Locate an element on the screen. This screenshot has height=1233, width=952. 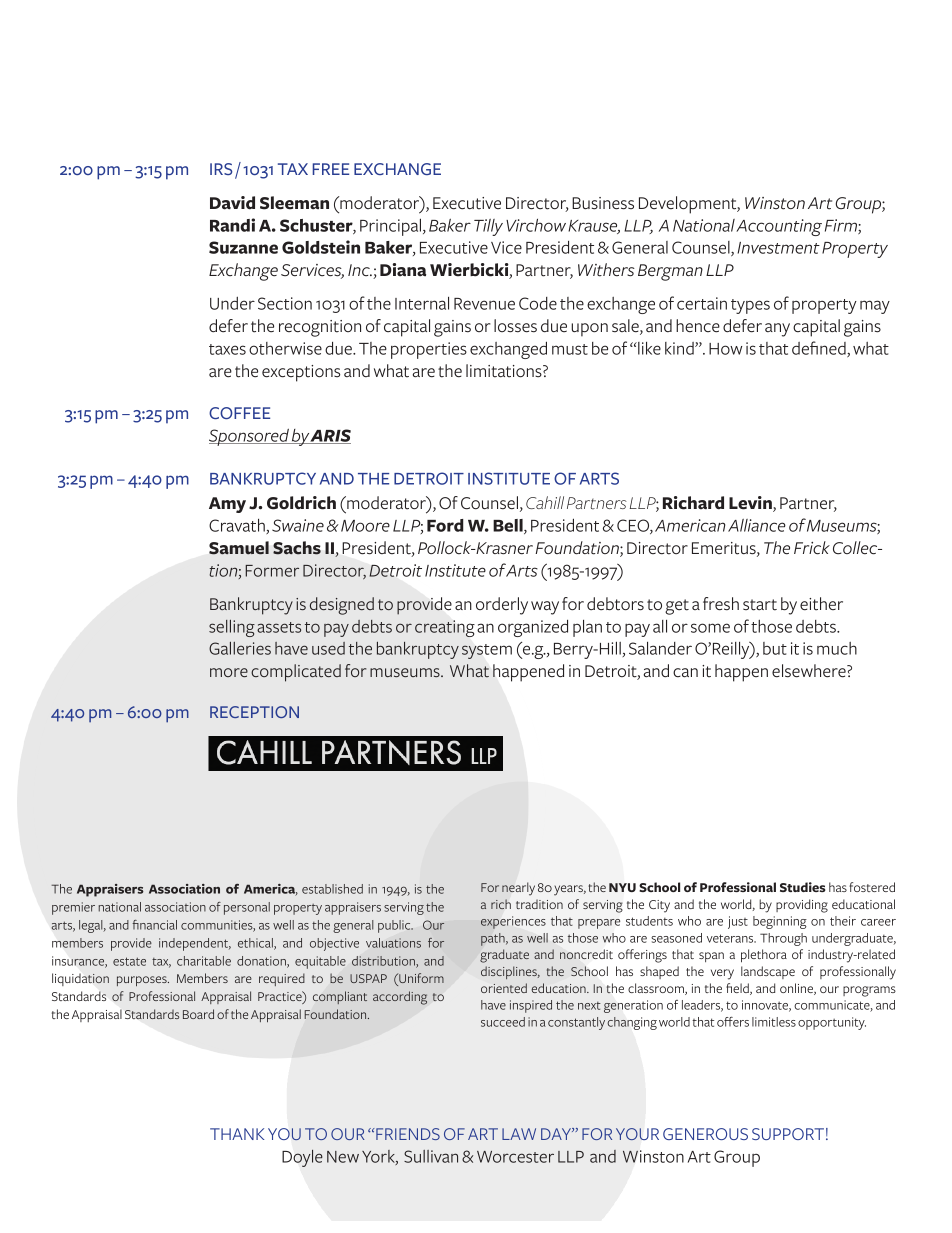
Levin is located at coordinates (751, 504).
